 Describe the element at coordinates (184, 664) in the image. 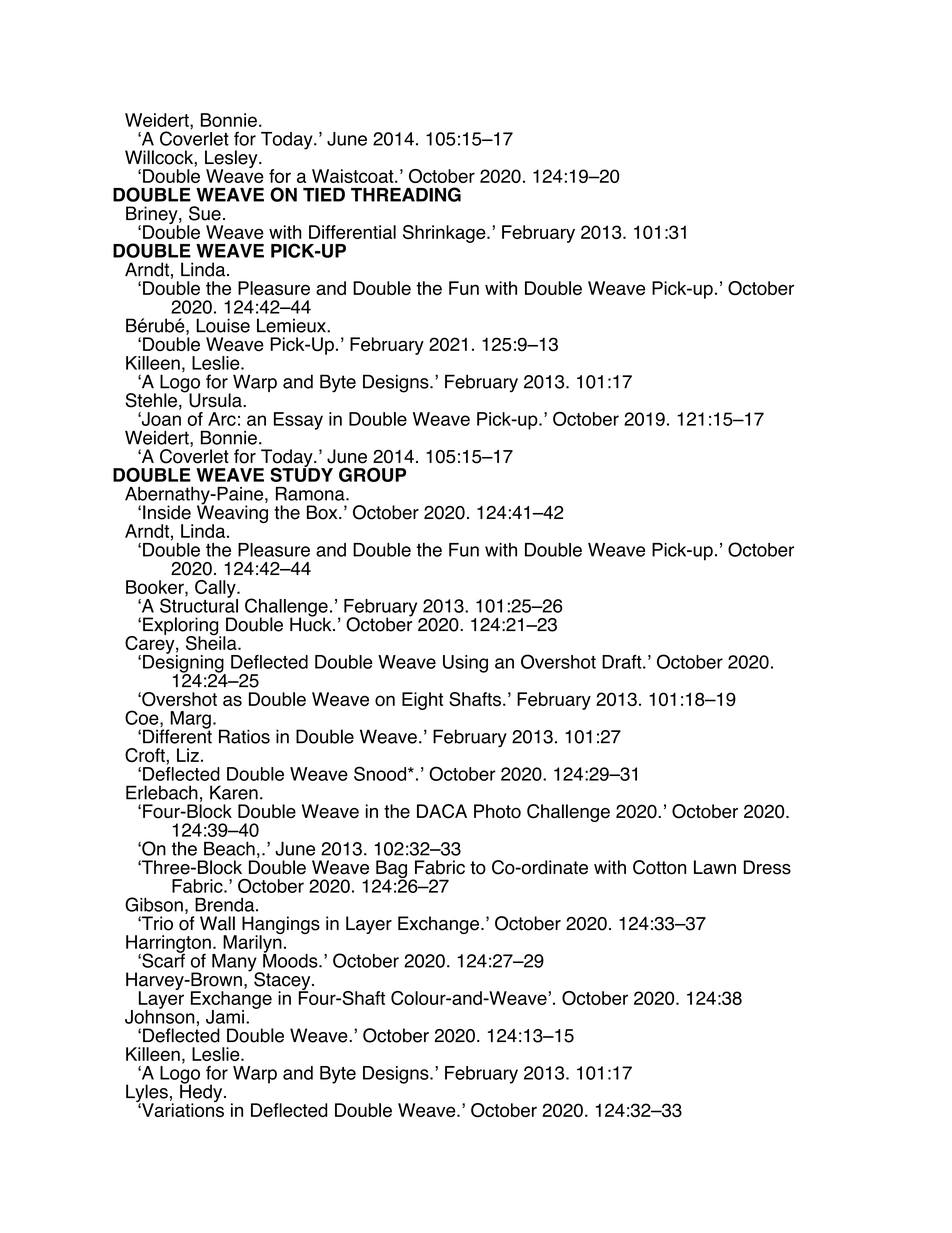

I see `Designing` at that location.
